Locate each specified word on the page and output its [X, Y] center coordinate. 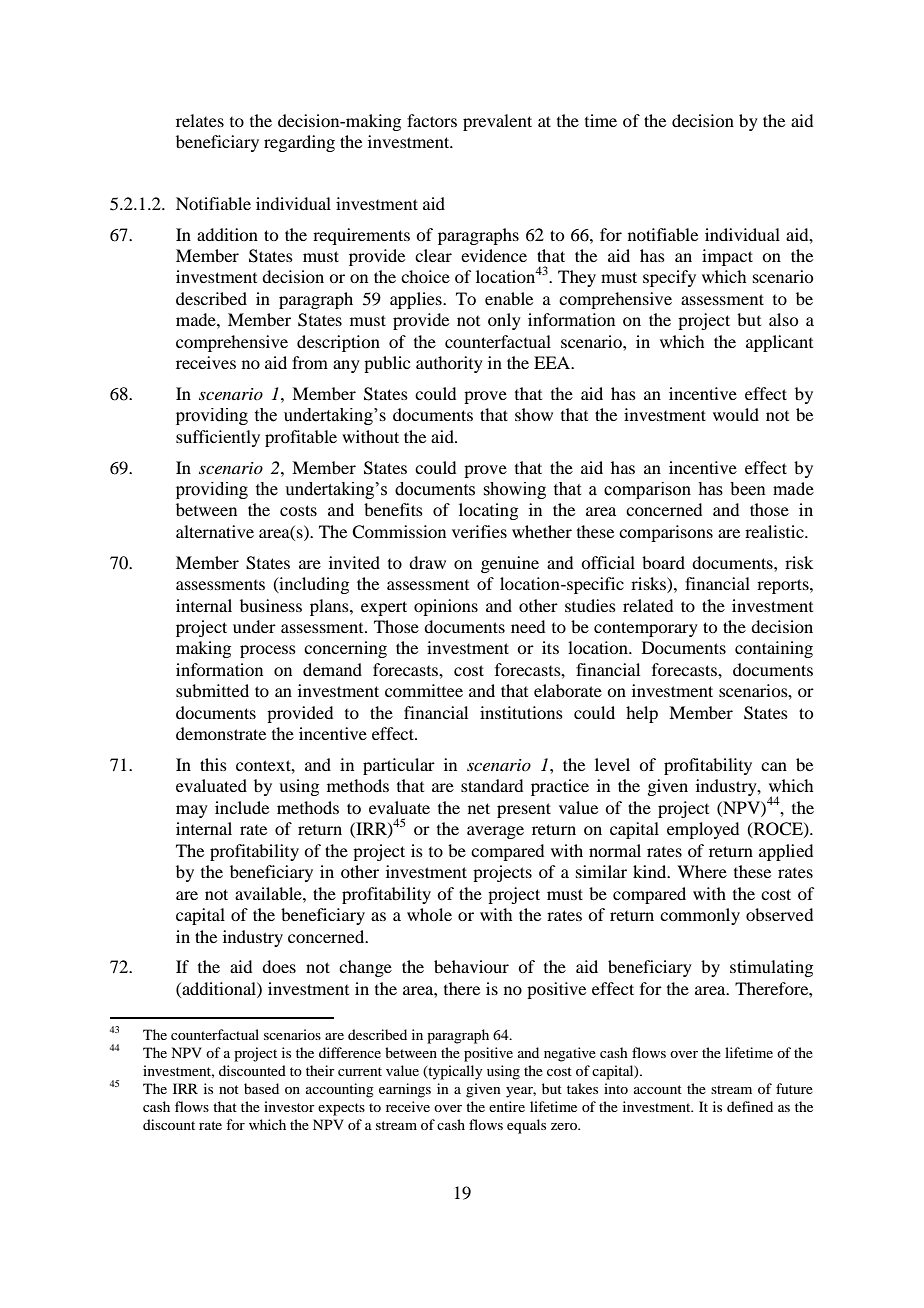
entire [507, 1106]
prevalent [497, 122]
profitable [301, 438]
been [748, 489]
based [261, 1088]
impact [727, 257]
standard [492, 785]
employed [703, 830]
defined [750, 1106]
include [242, 807]
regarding [299, 143]
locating [488, 511]
